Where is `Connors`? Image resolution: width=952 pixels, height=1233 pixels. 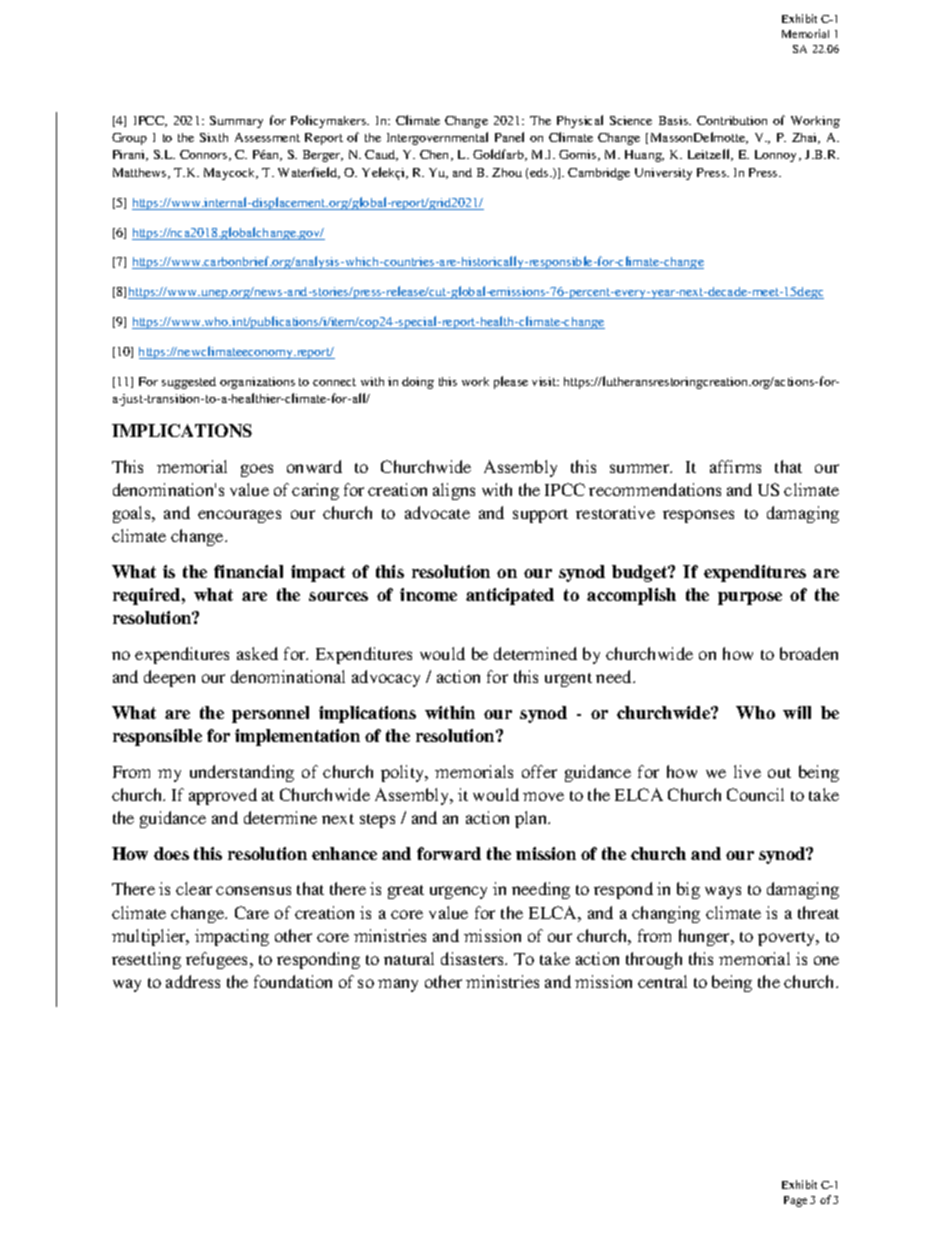 Connors is located at coordinates (205, 155).
